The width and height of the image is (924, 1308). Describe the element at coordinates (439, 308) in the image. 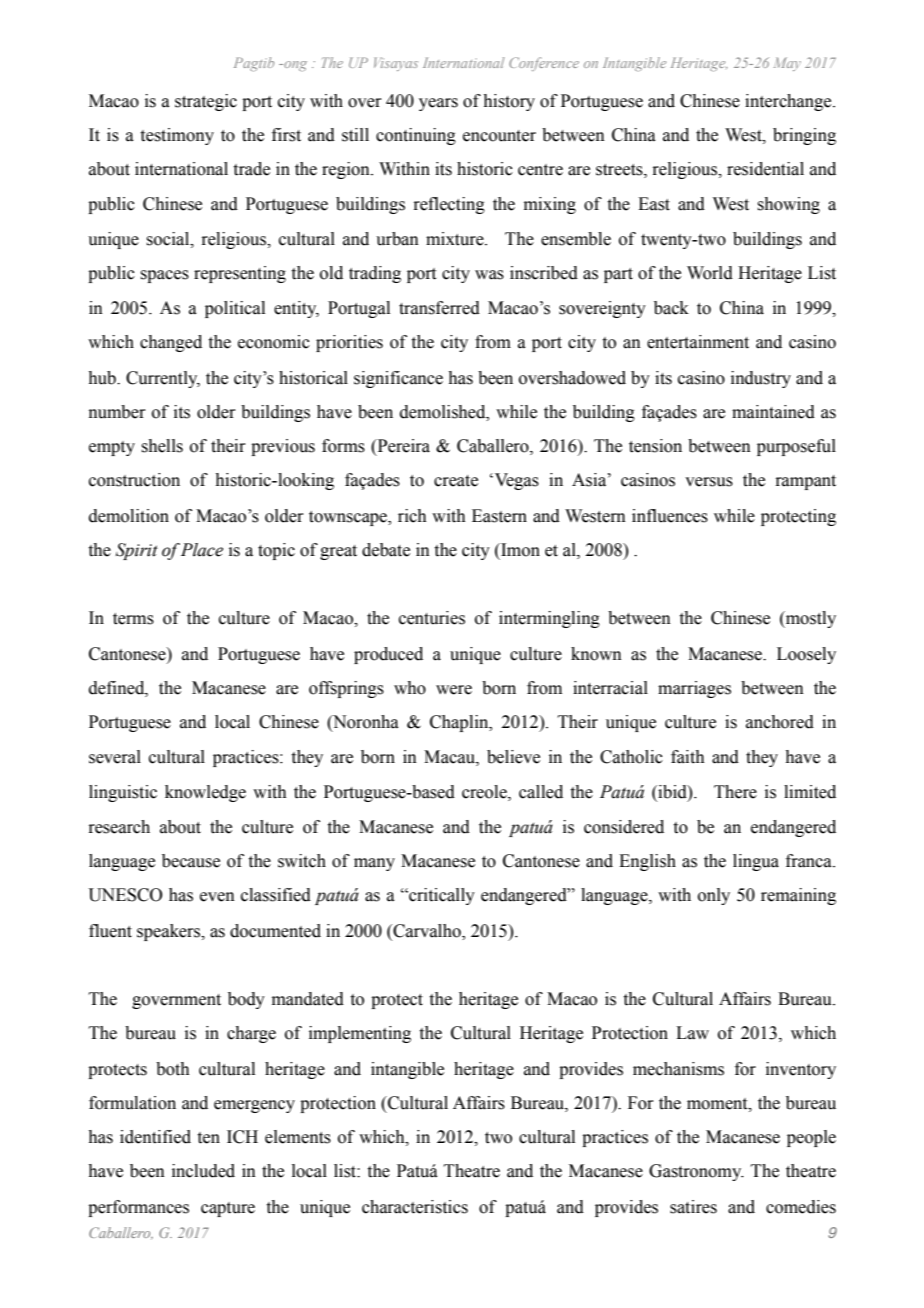

I see `transferred` at that location.
